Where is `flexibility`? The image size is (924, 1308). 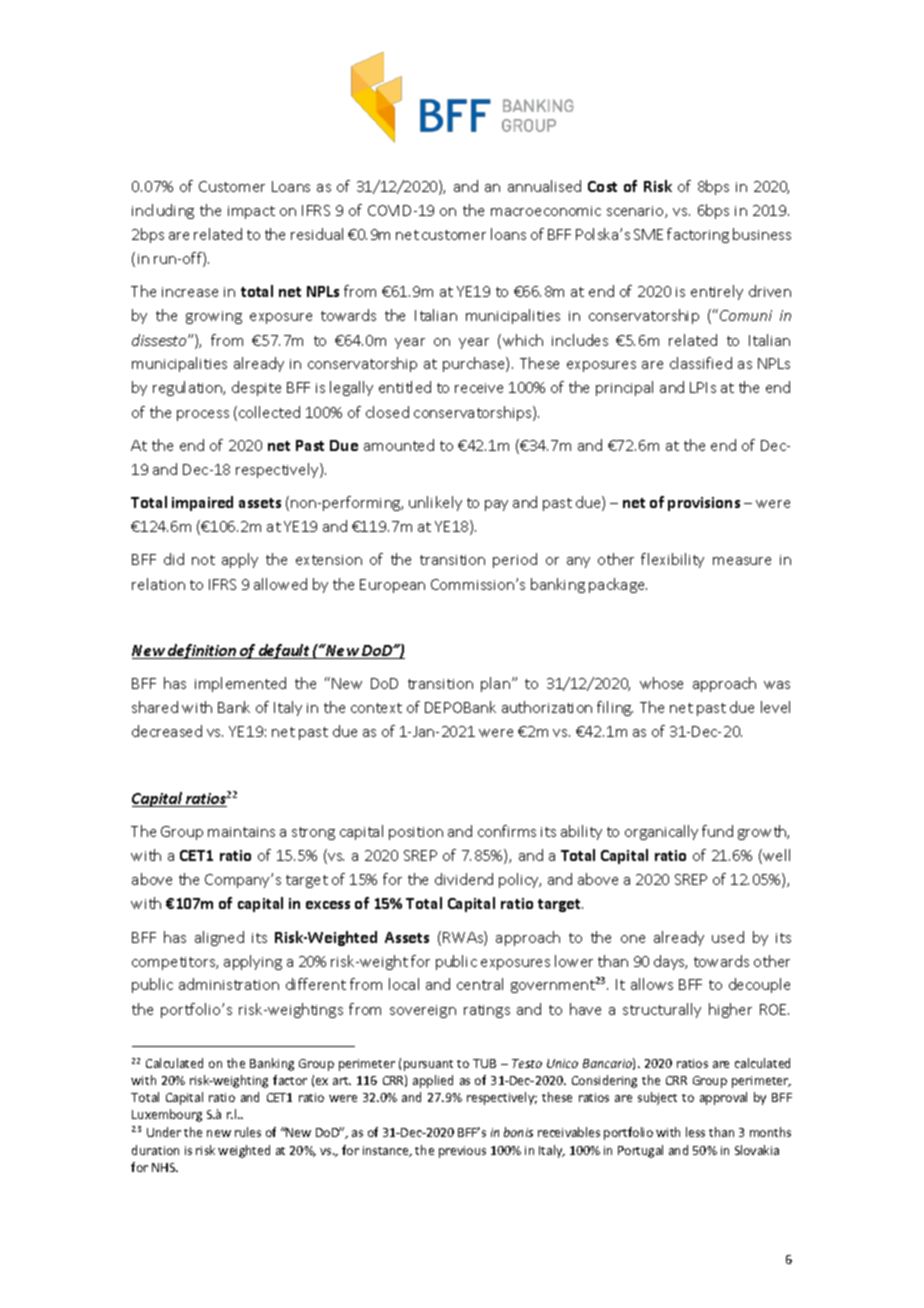
flexibility is located at coordinates (672, 560).
